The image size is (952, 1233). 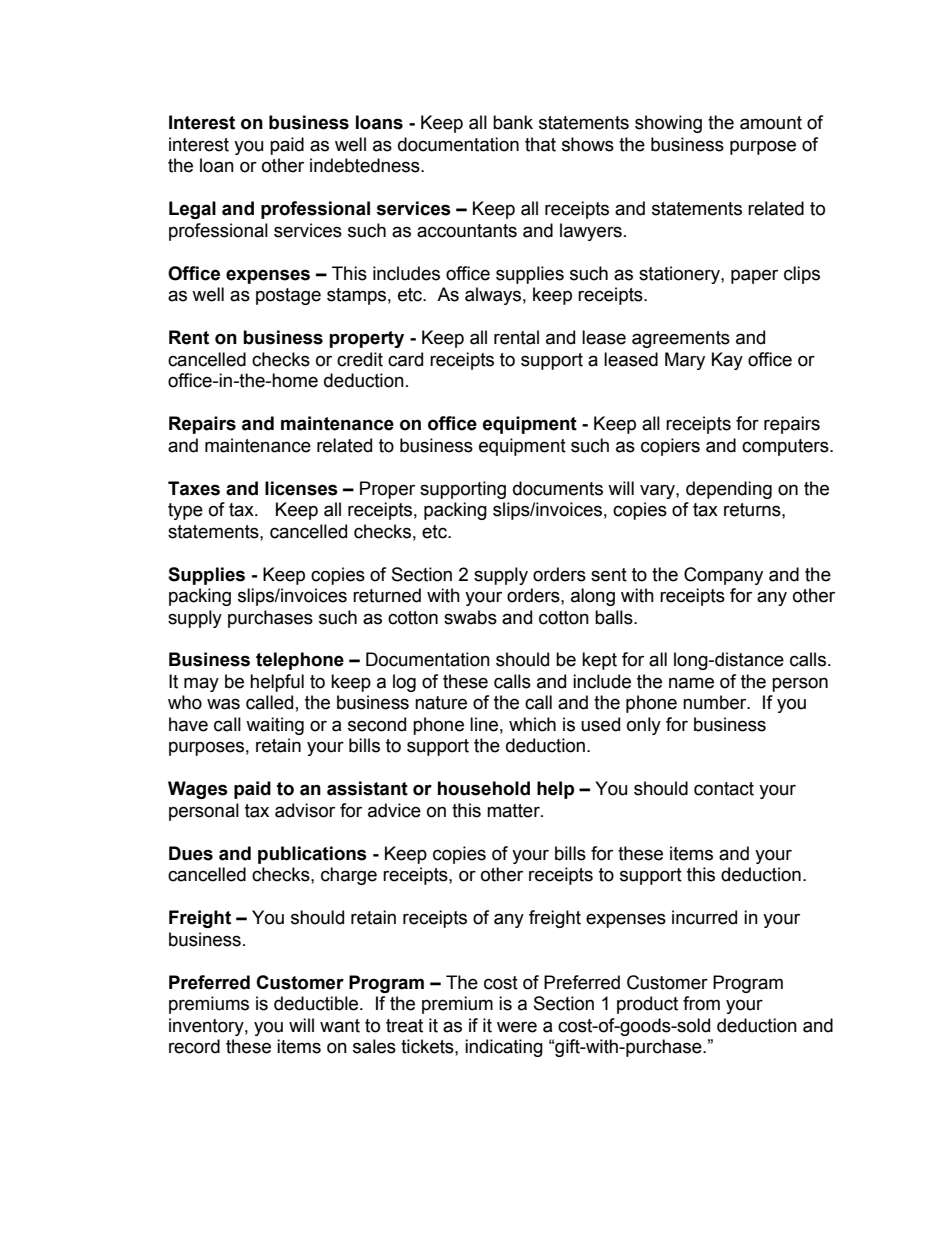 I want to click on household, so click(x=484, y=788).
